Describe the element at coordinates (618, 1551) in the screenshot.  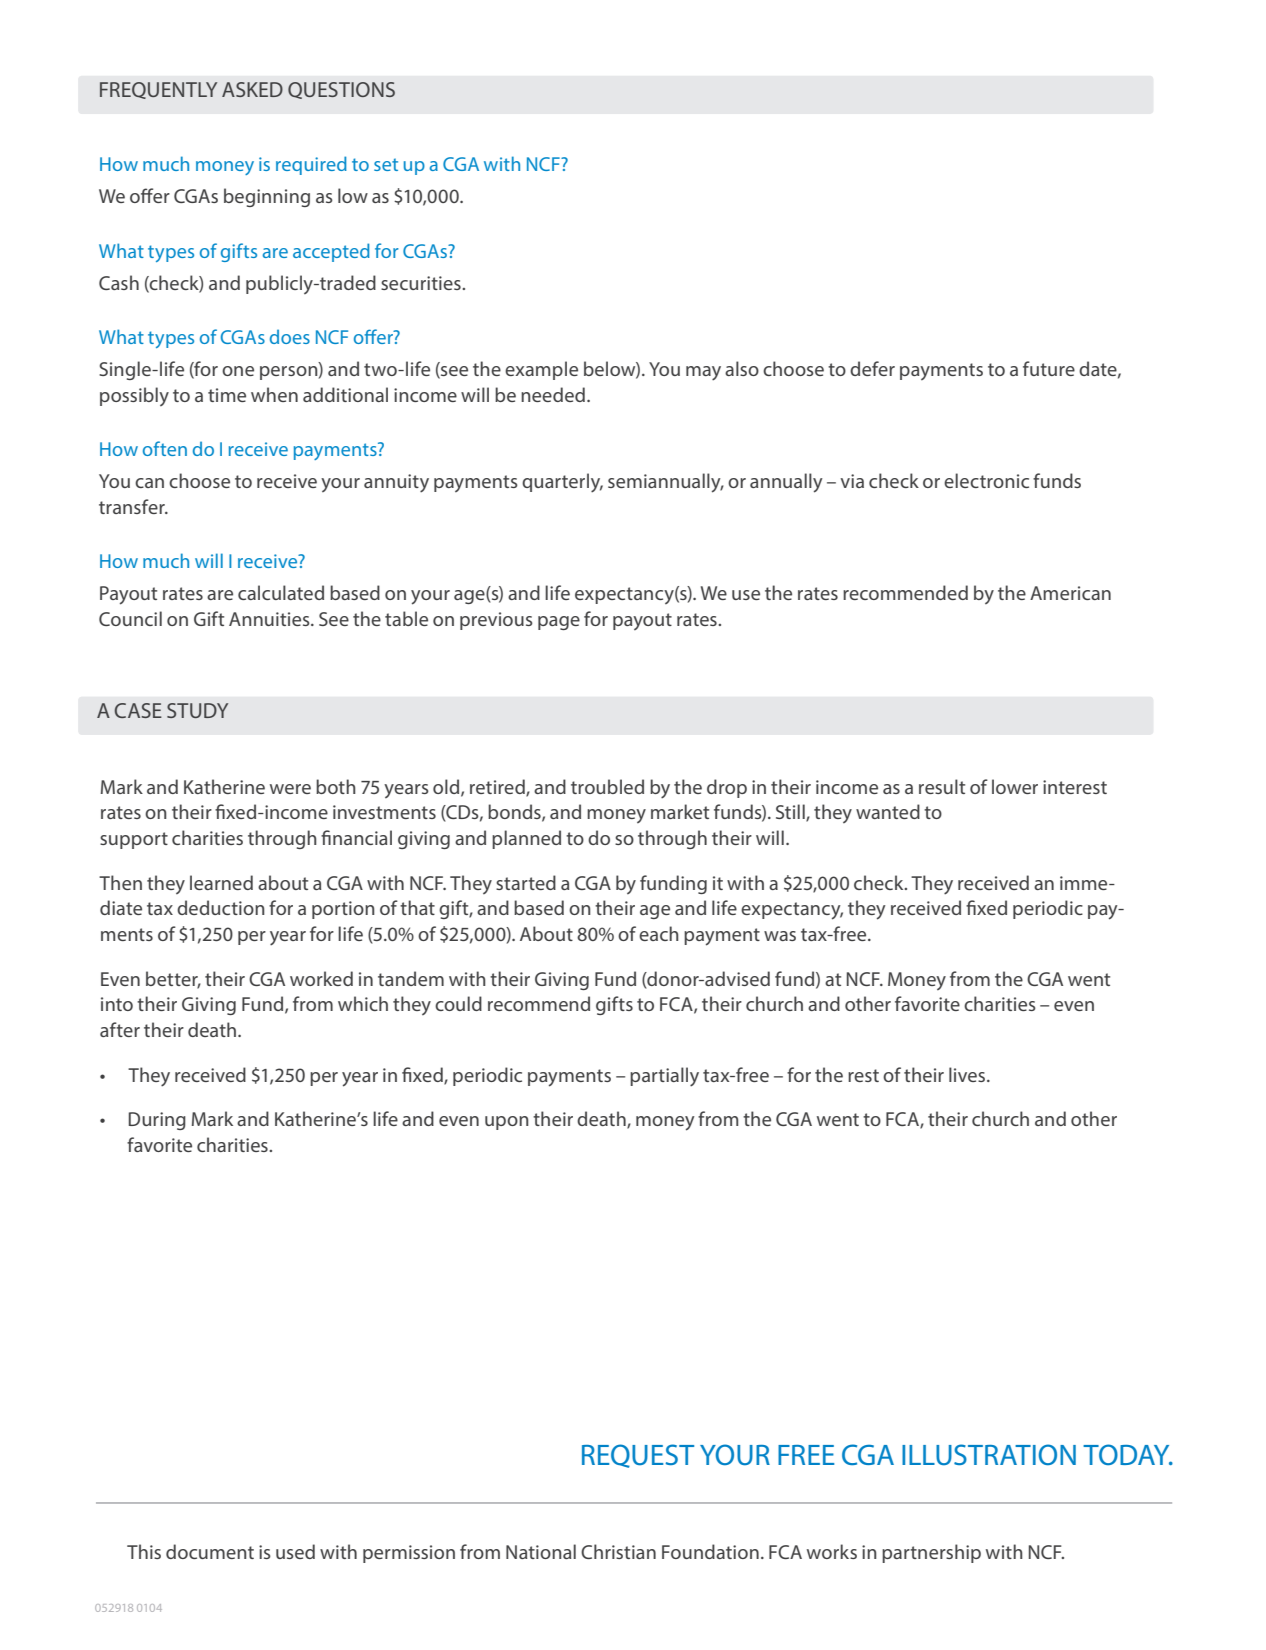
I see `Christian` at that location.
